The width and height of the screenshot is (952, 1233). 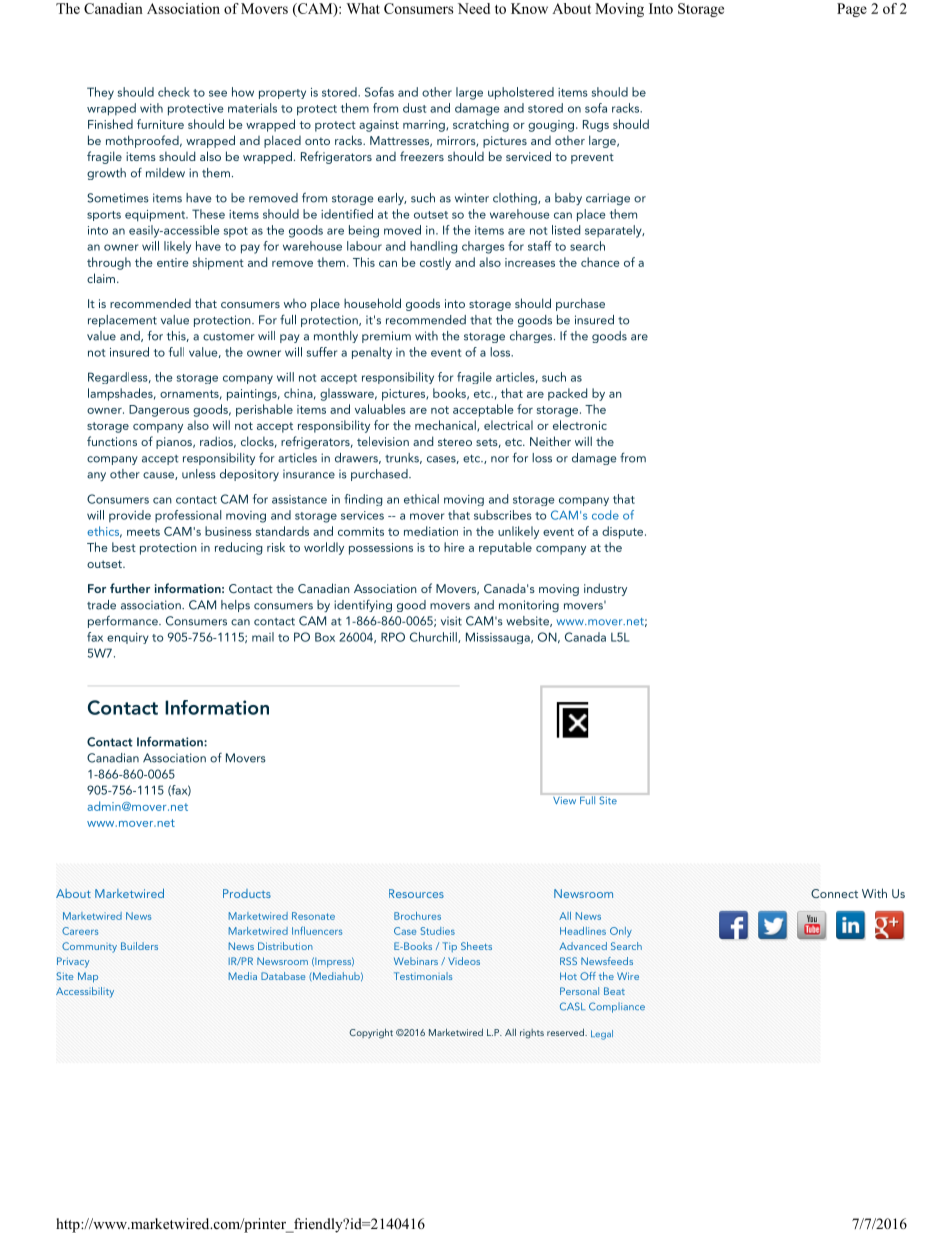 I want to click on dispute, so click(x=624, y=532).
